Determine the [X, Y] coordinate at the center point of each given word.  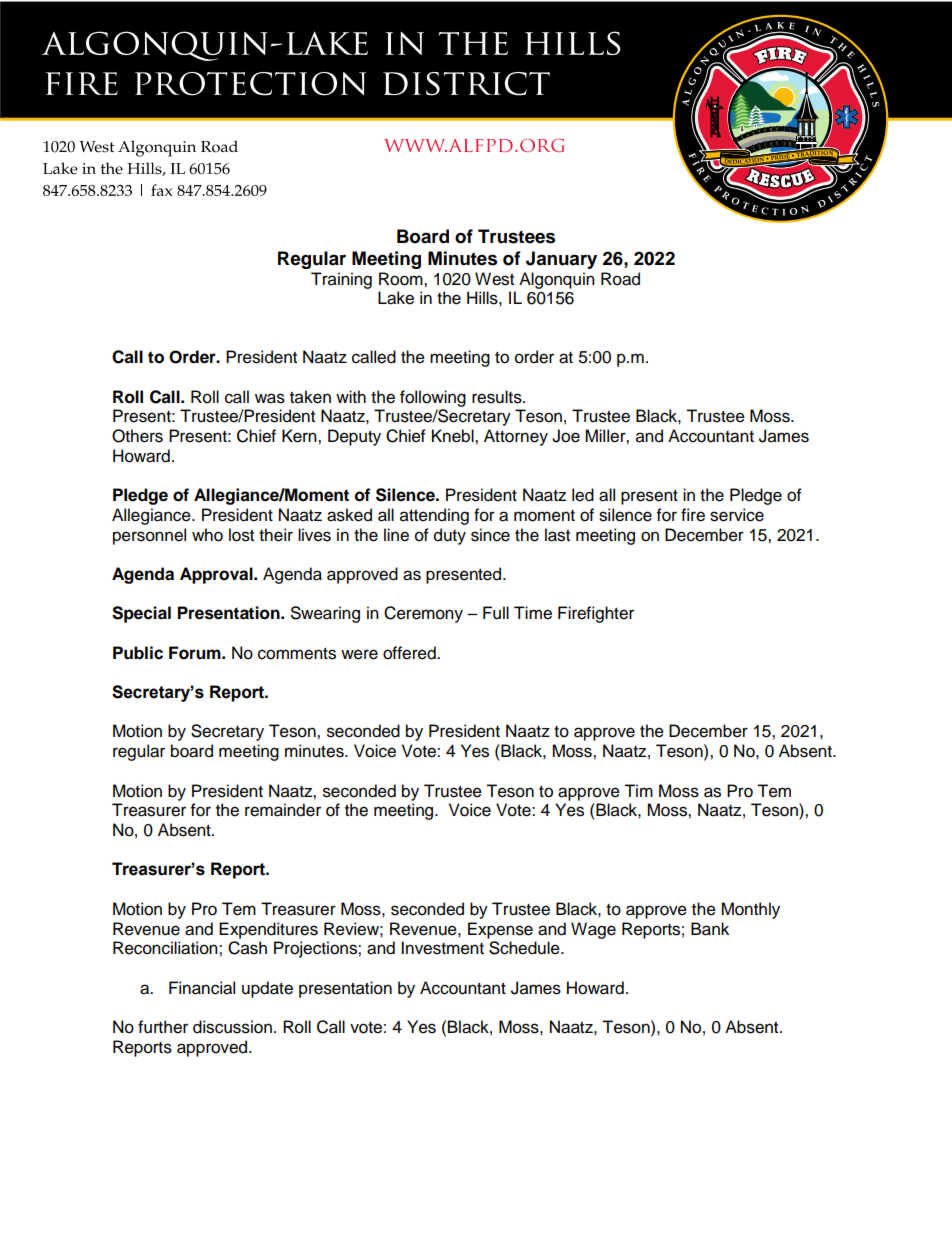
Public [138, 653]
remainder [283, 810]
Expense [500, 930]
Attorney [516, 437]
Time [533, 613]
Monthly [750, 910]
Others [137, 436]
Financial [202, 988]
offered [410, 653]
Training [341, 280]
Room [402, 279]
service [737, 515]
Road [620, 279]
